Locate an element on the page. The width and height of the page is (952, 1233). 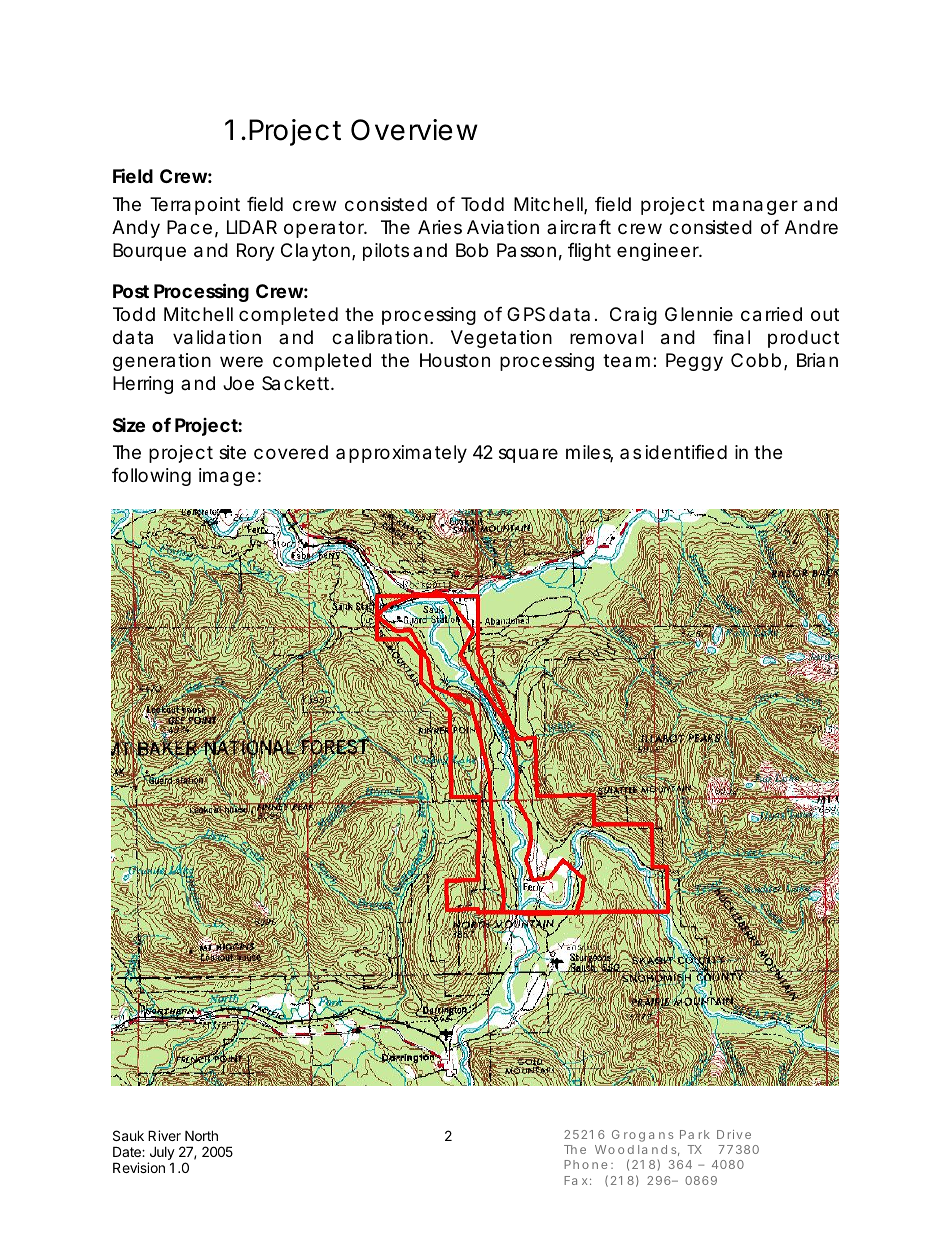
North is located at coordinates (201, 1135).
